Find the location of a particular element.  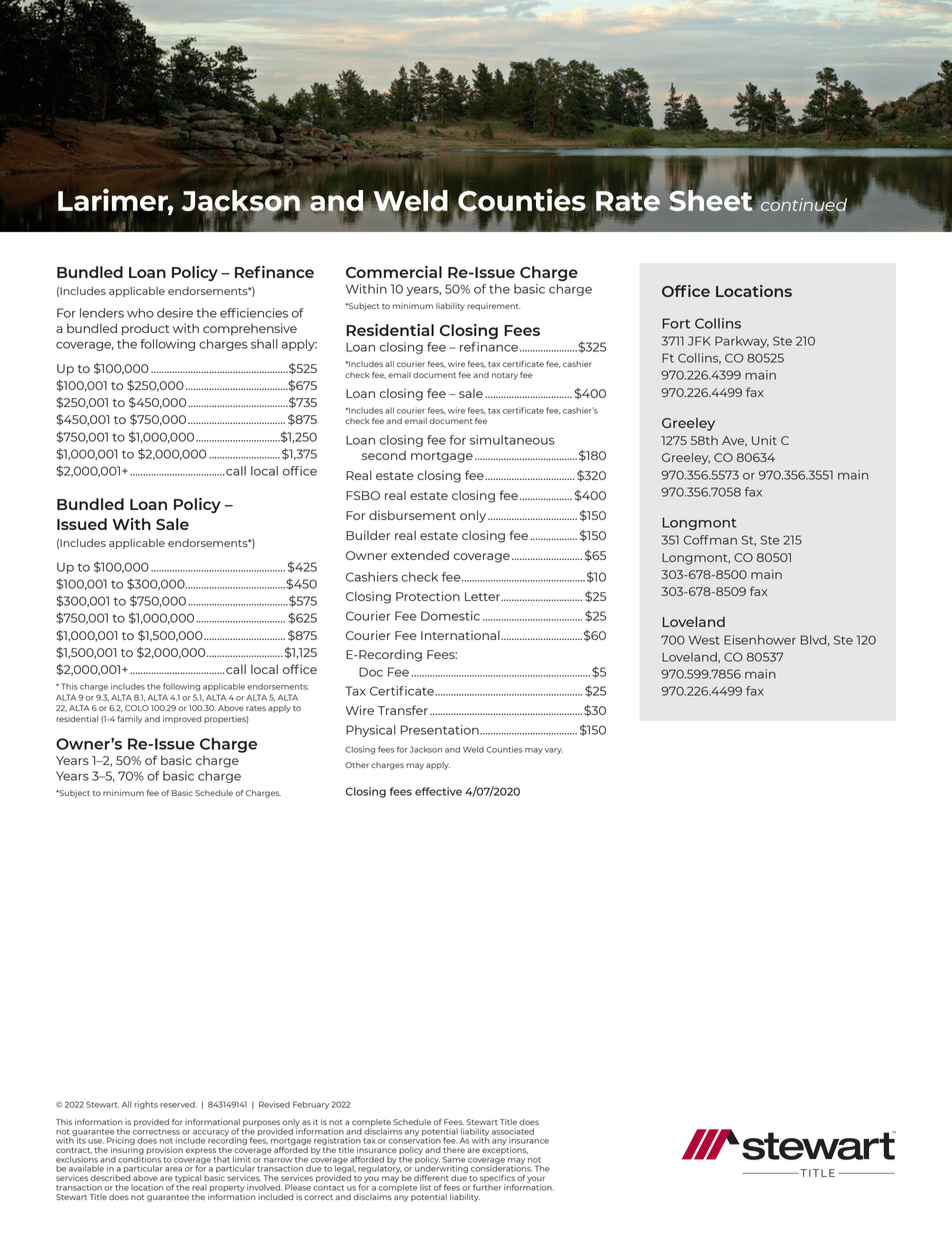

conditions is located at coordinates (139, 1158).
